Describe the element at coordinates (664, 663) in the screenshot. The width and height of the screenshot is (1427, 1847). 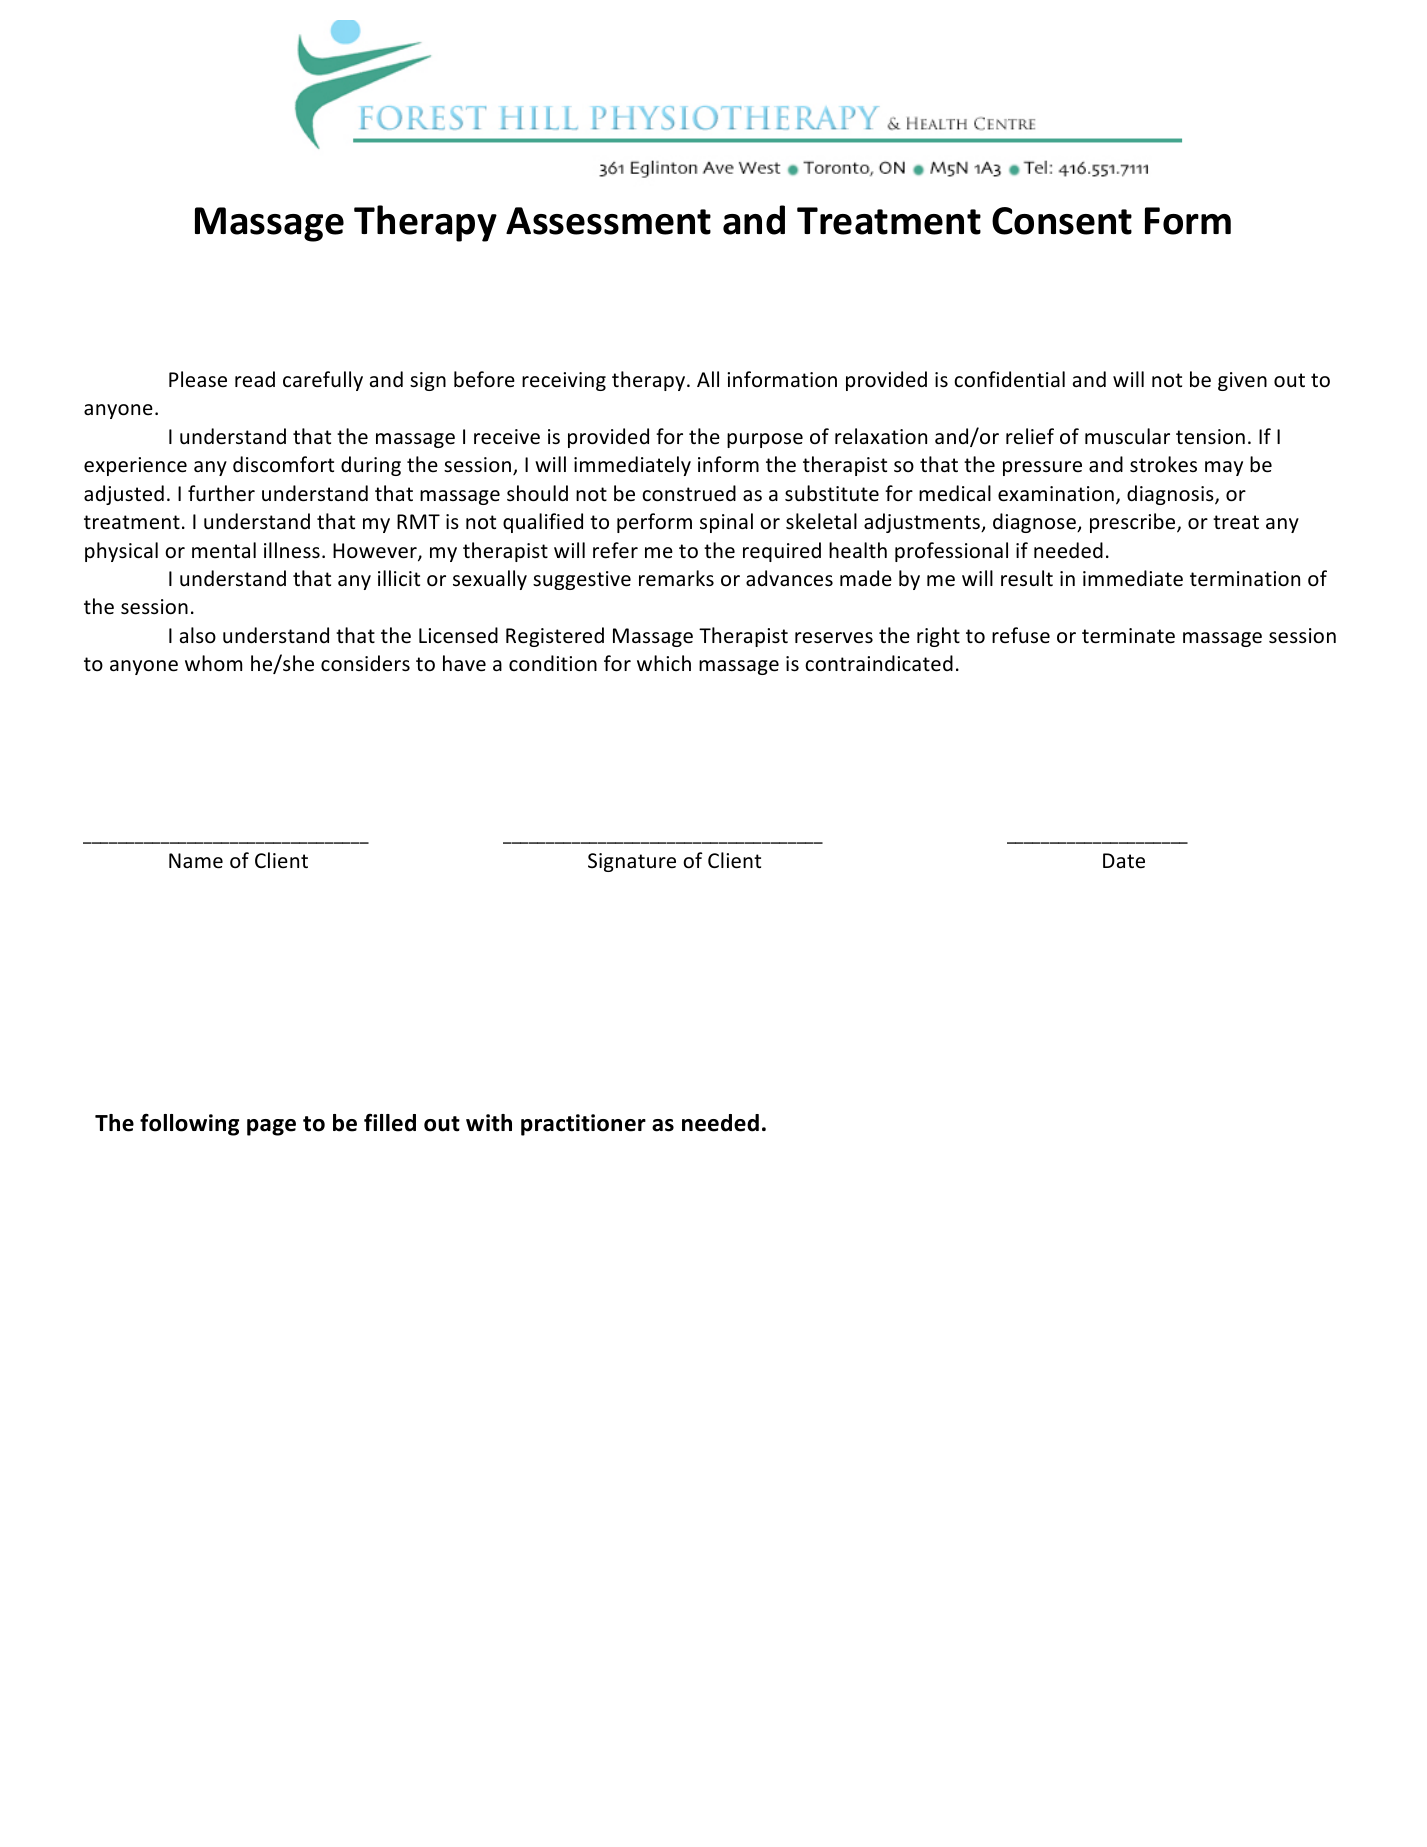
I see `which` at that location.
